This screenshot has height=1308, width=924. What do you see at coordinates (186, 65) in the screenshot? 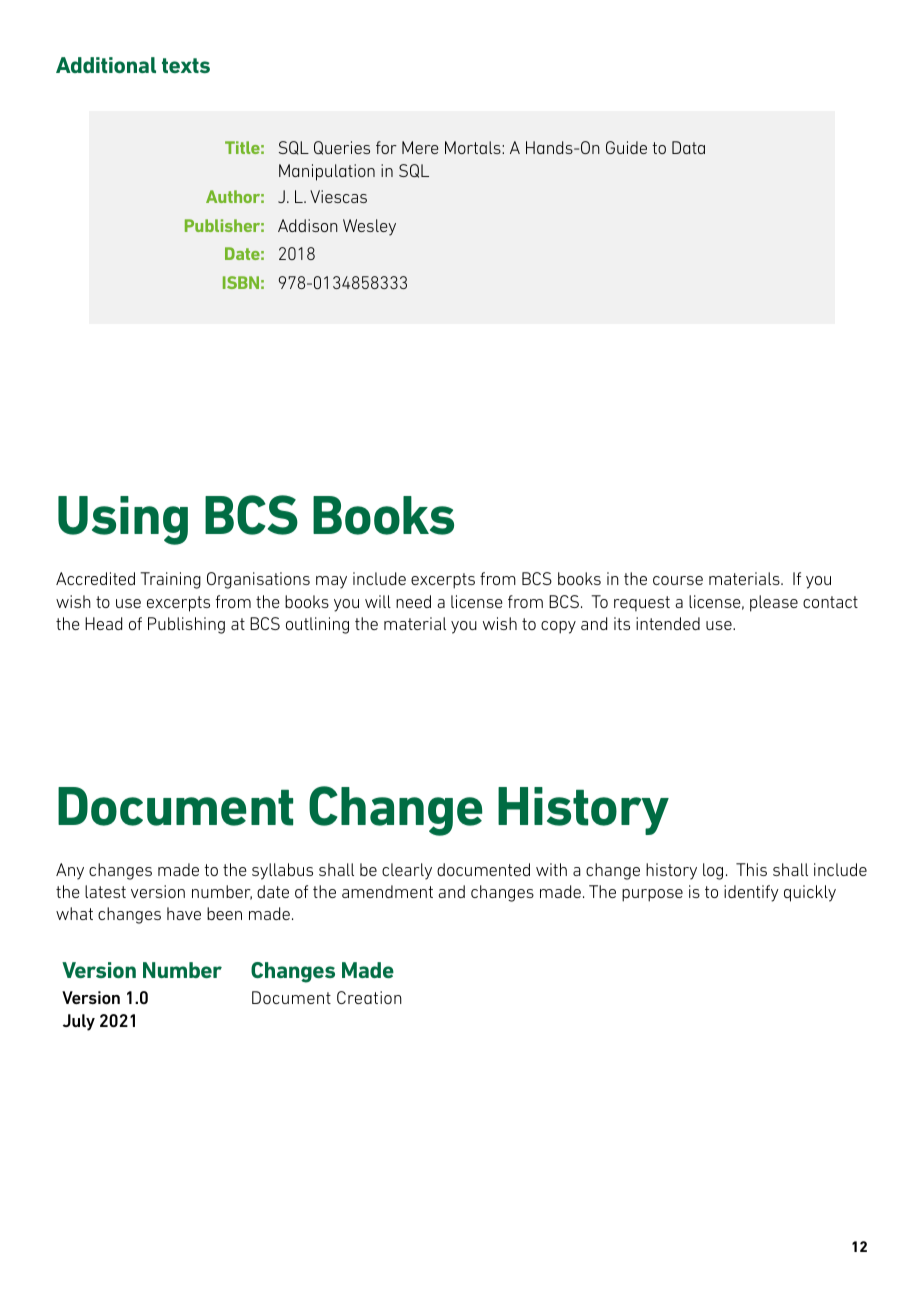
I see `texts` at bounding box center [186, 65].
